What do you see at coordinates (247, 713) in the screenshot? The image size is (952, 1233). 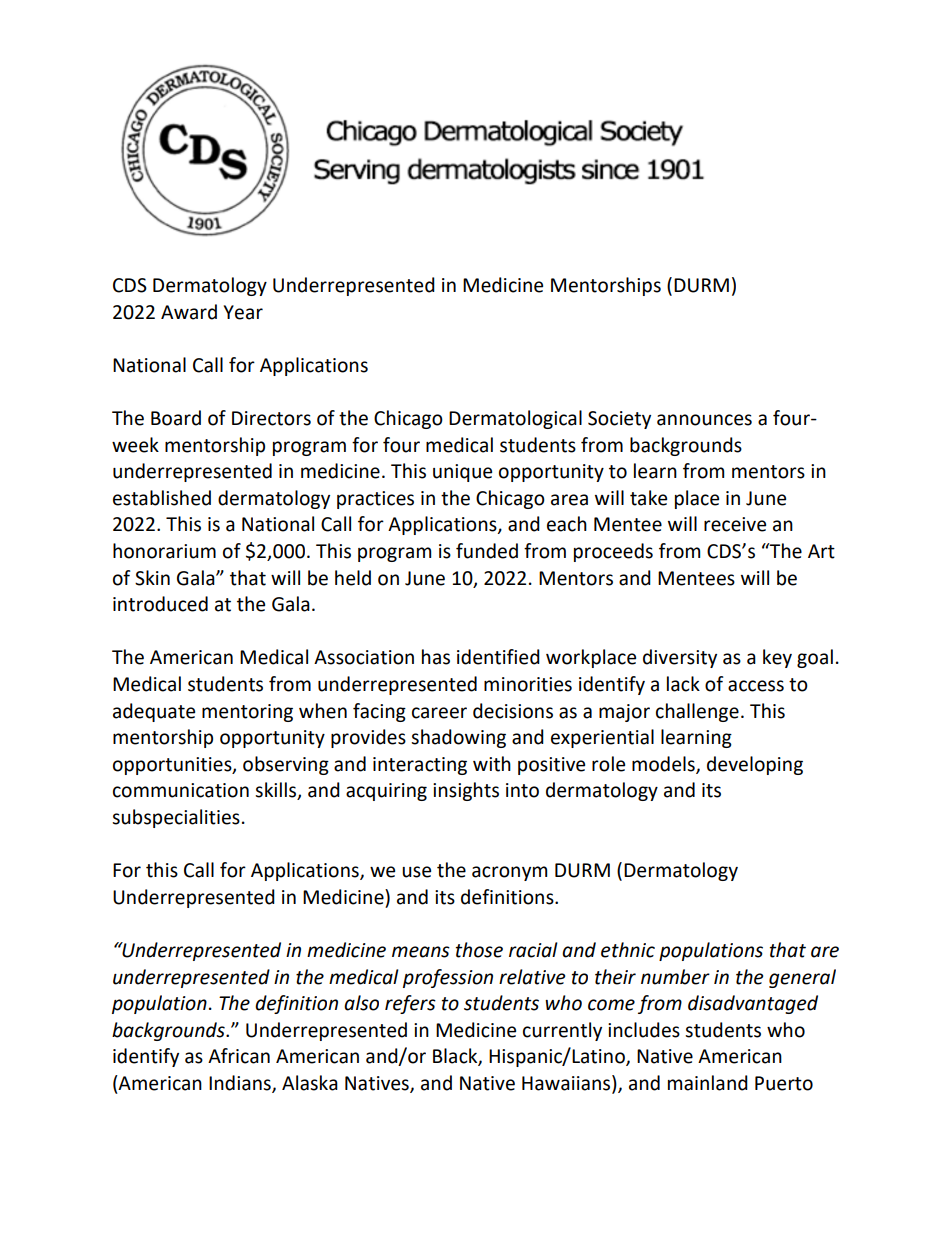 I see `mentoring` at bounding box center [247, 713].
